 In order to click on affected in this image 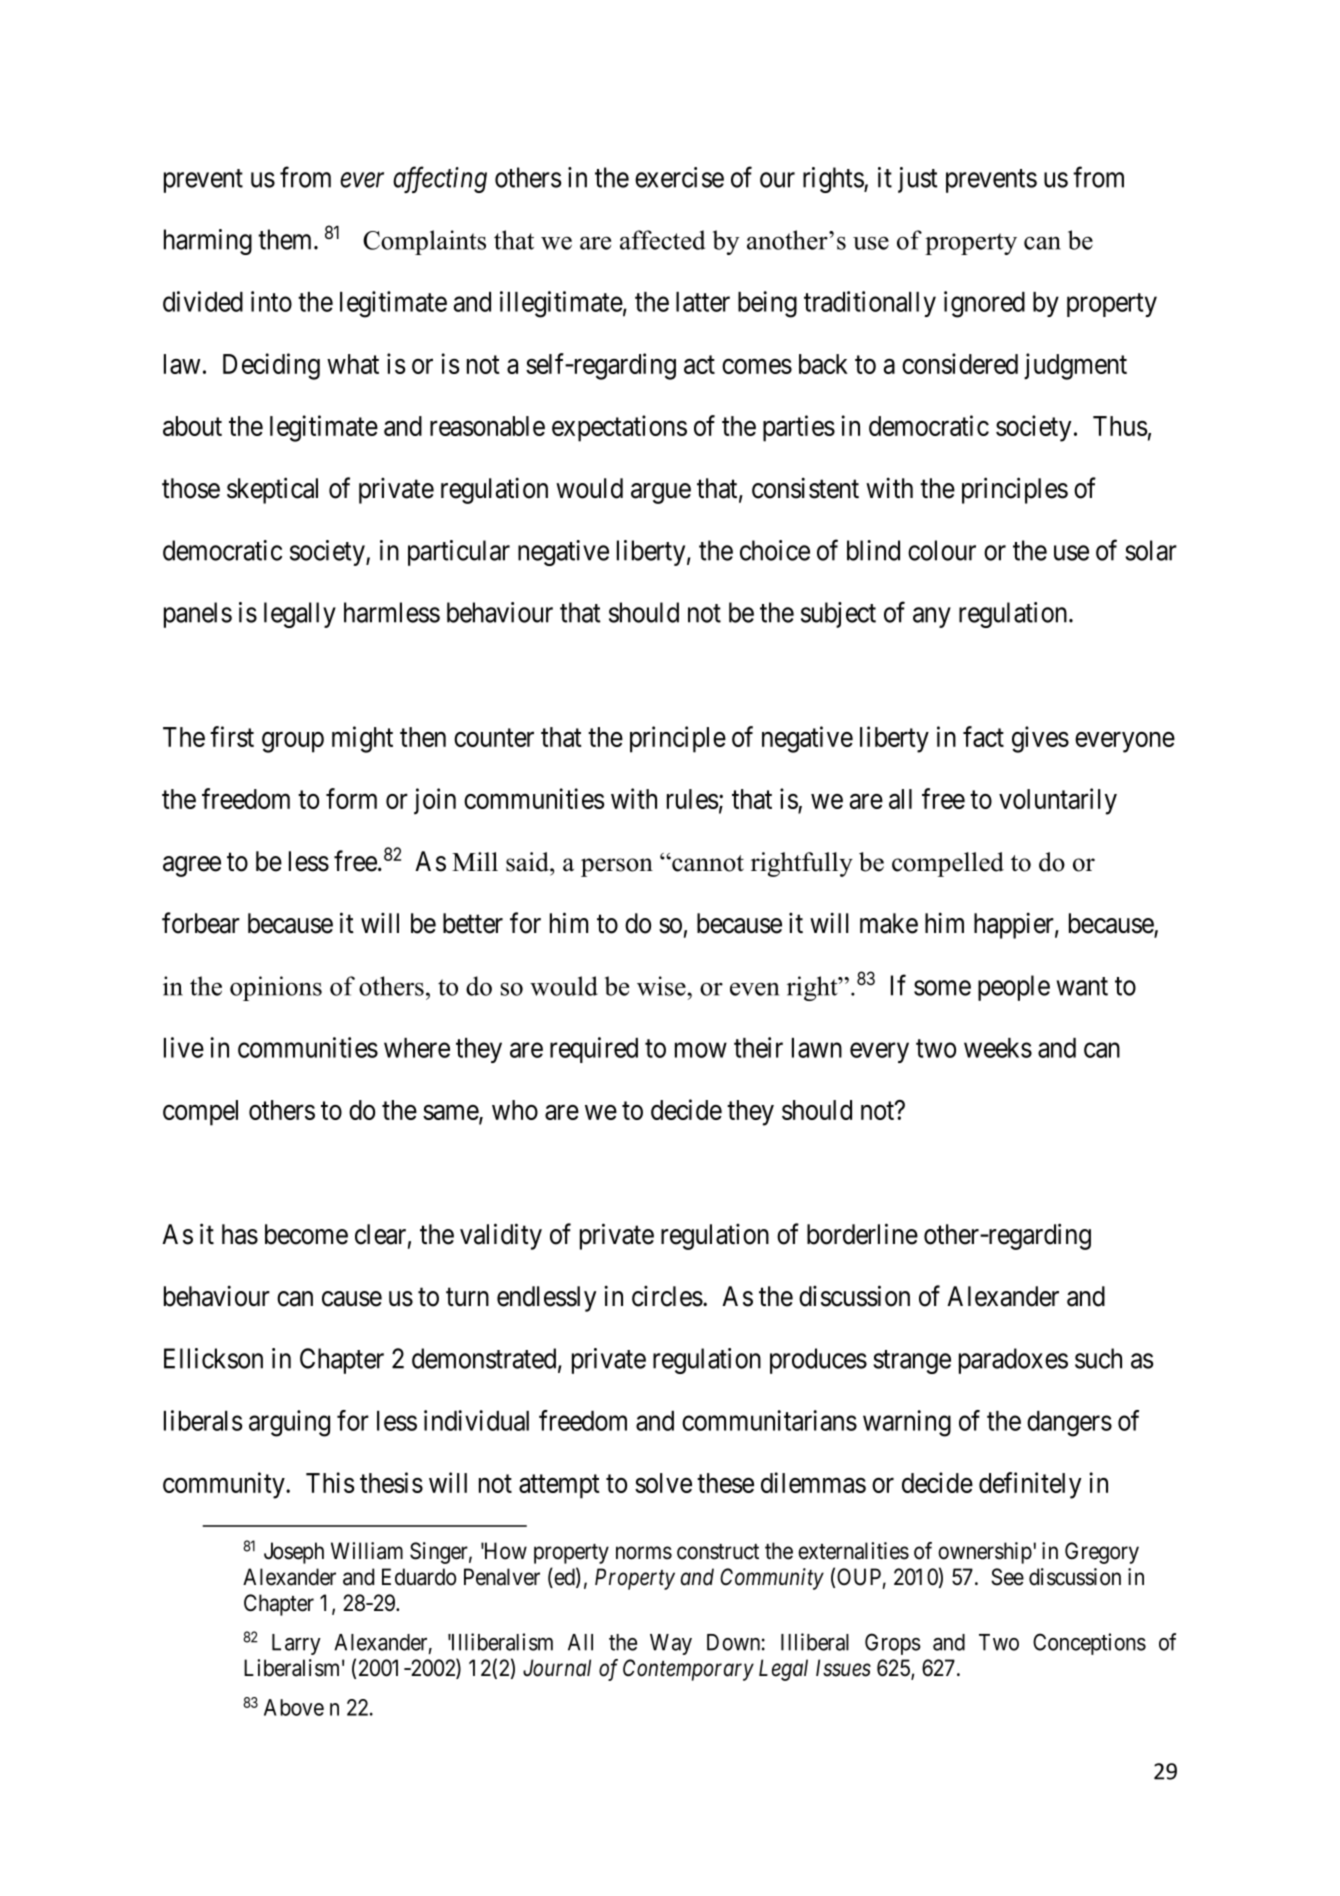, I will do `click(662, 240)`.
